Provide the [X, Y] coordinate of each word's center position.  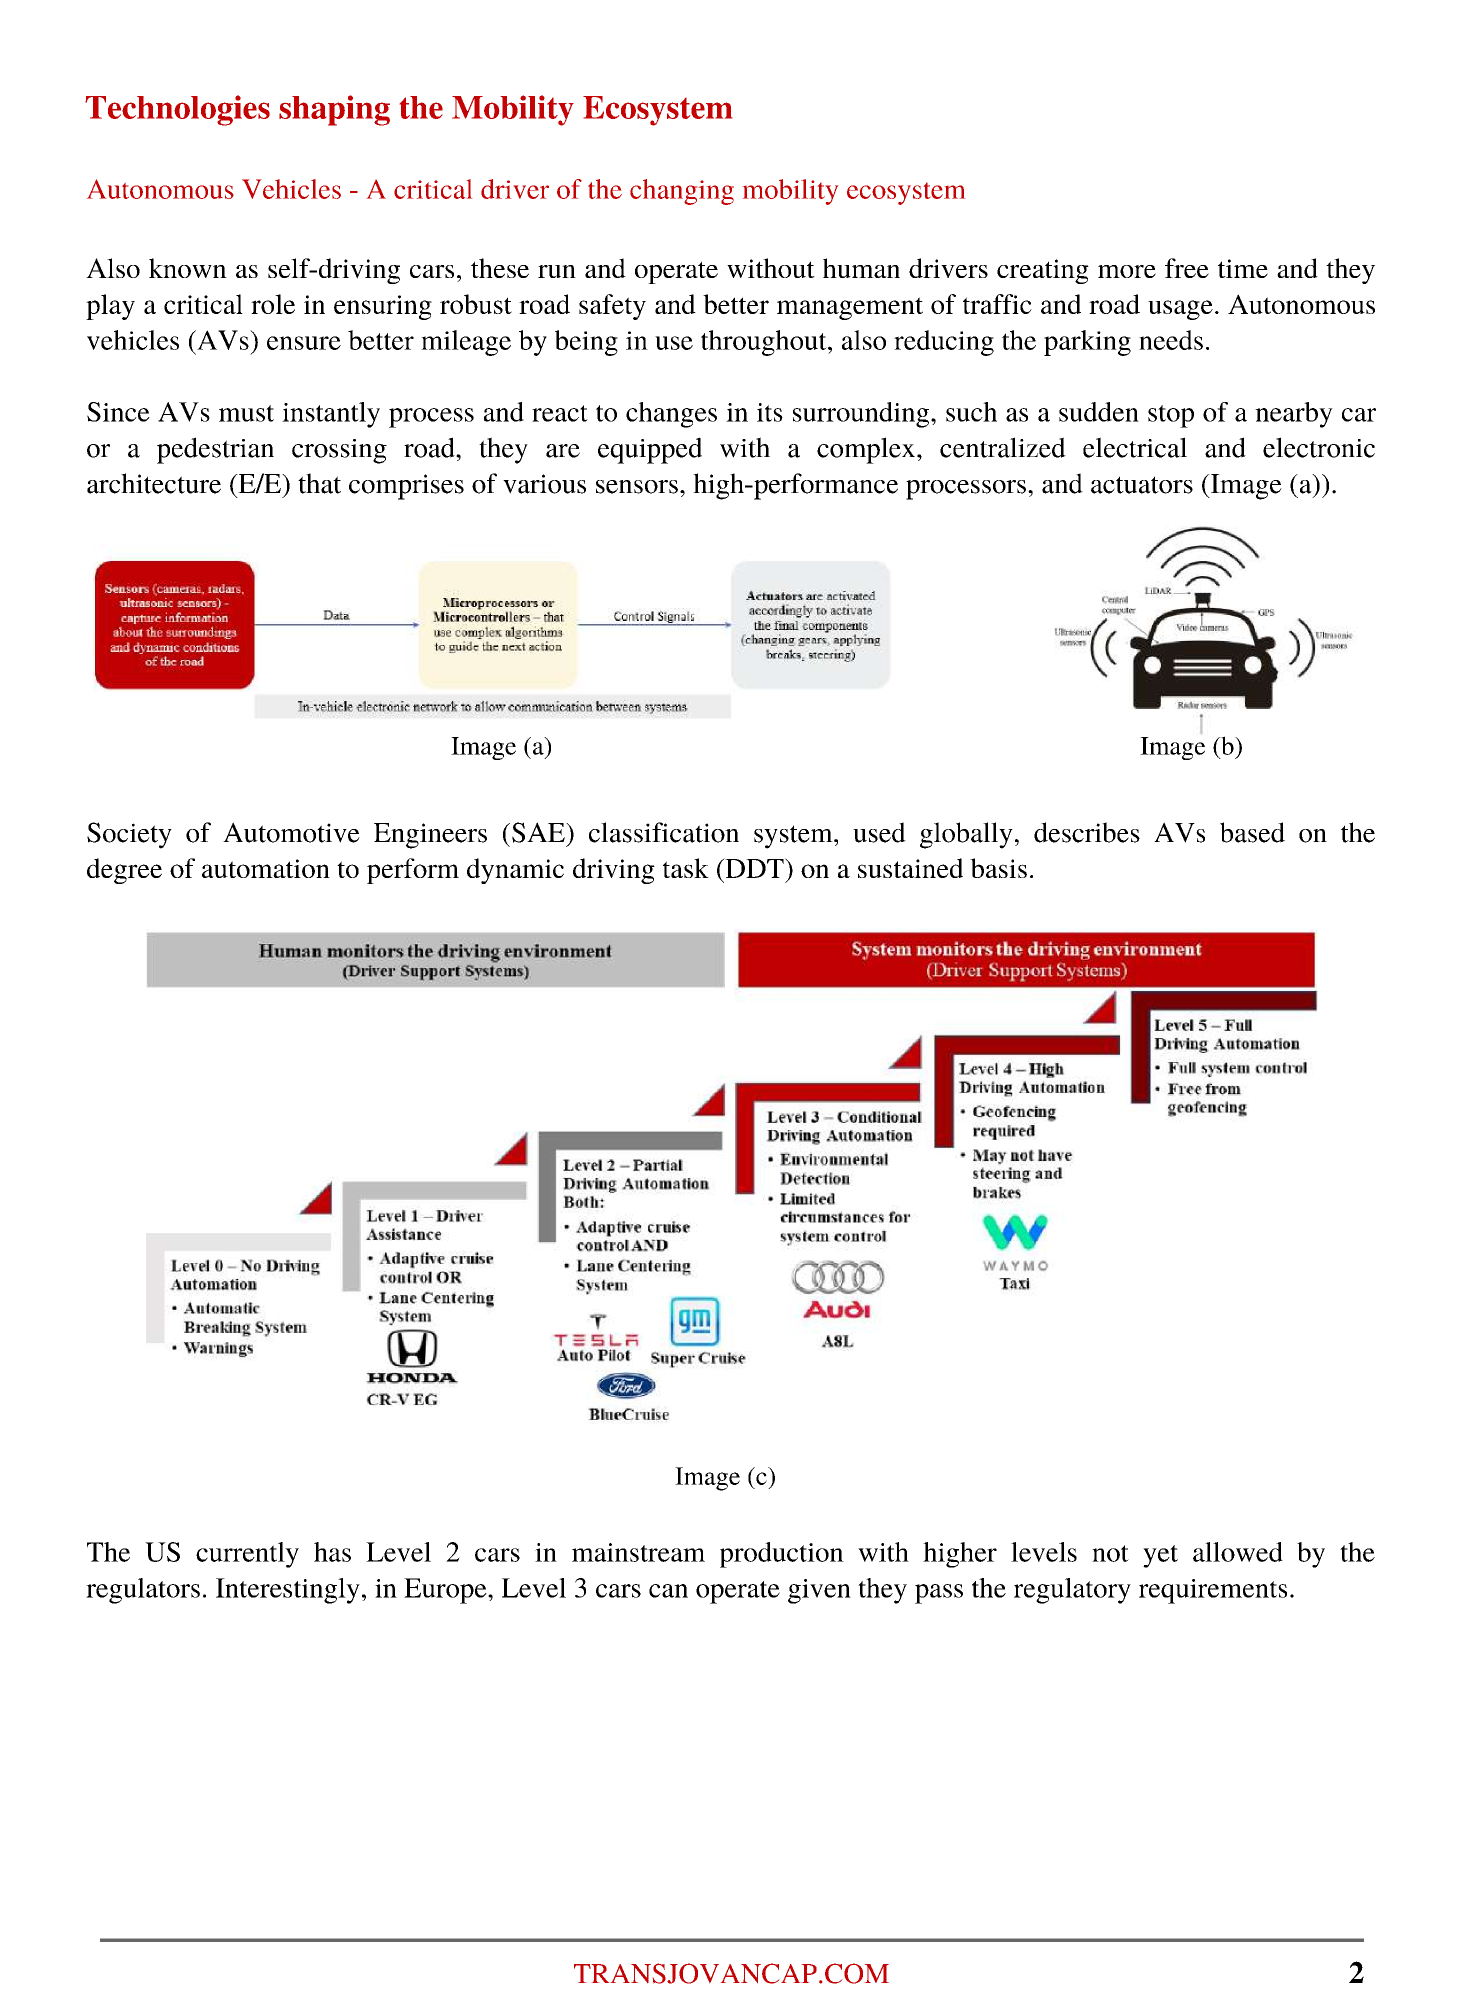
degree [124, 871]
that [319, 483]
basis [998, 868]
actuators [1142, 485]
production [782, 1555]
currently [247, 1555]
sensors [637, 487]
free [1187, 268]
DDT [754, 868]
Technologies [177, 110]
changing [682, 192]
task [686, 868]
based [1252, 832]
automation [266, 868]
